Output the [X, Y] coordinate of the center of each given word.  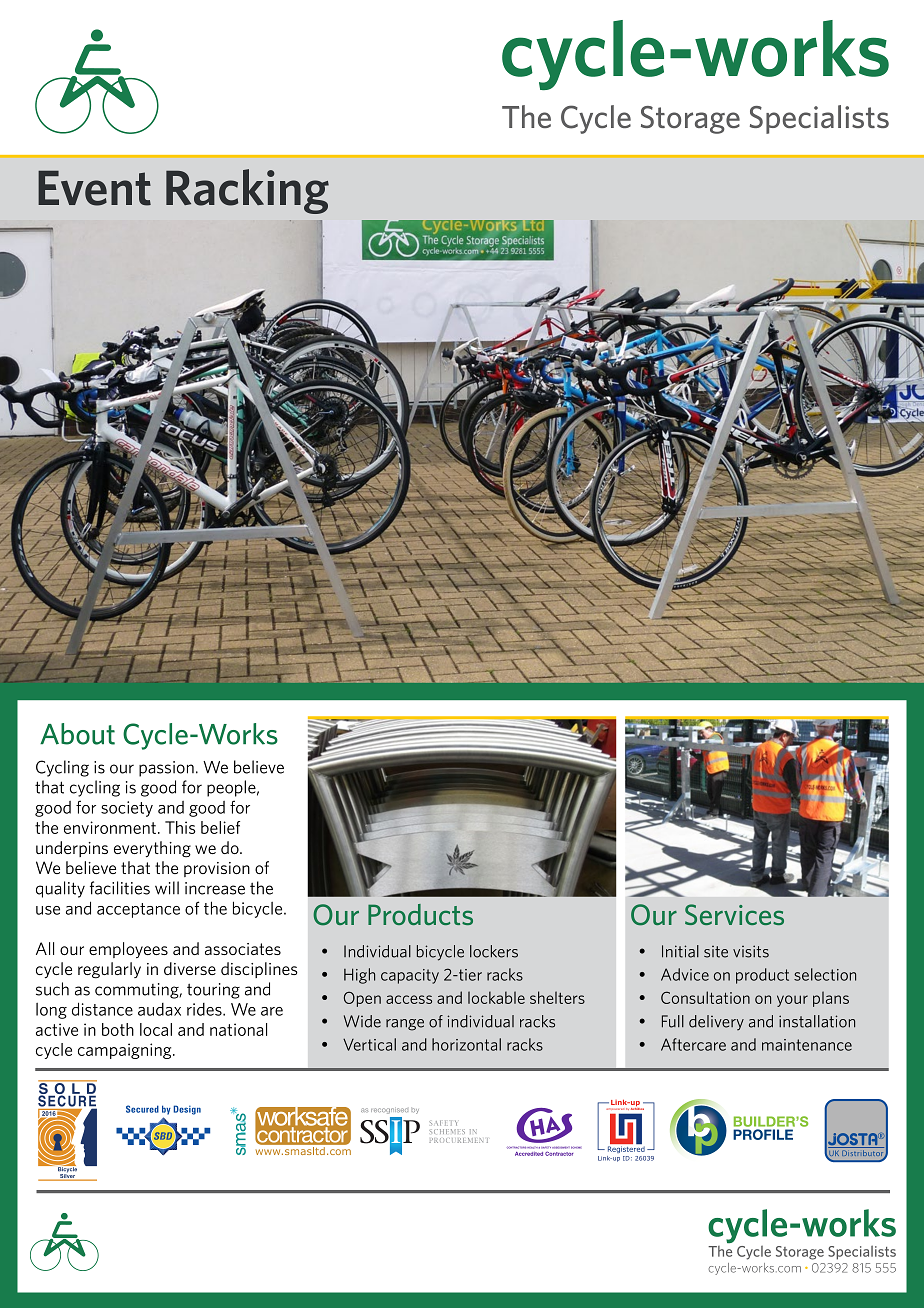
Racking [247, 191]
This [180, 827]
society [127, 809]
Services [734, 914]
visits [751, 951]
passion [166, 769]
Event [94, 188]
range [405, 1025]
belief [220, 827]
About [77, 734]
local [156, 1029]
